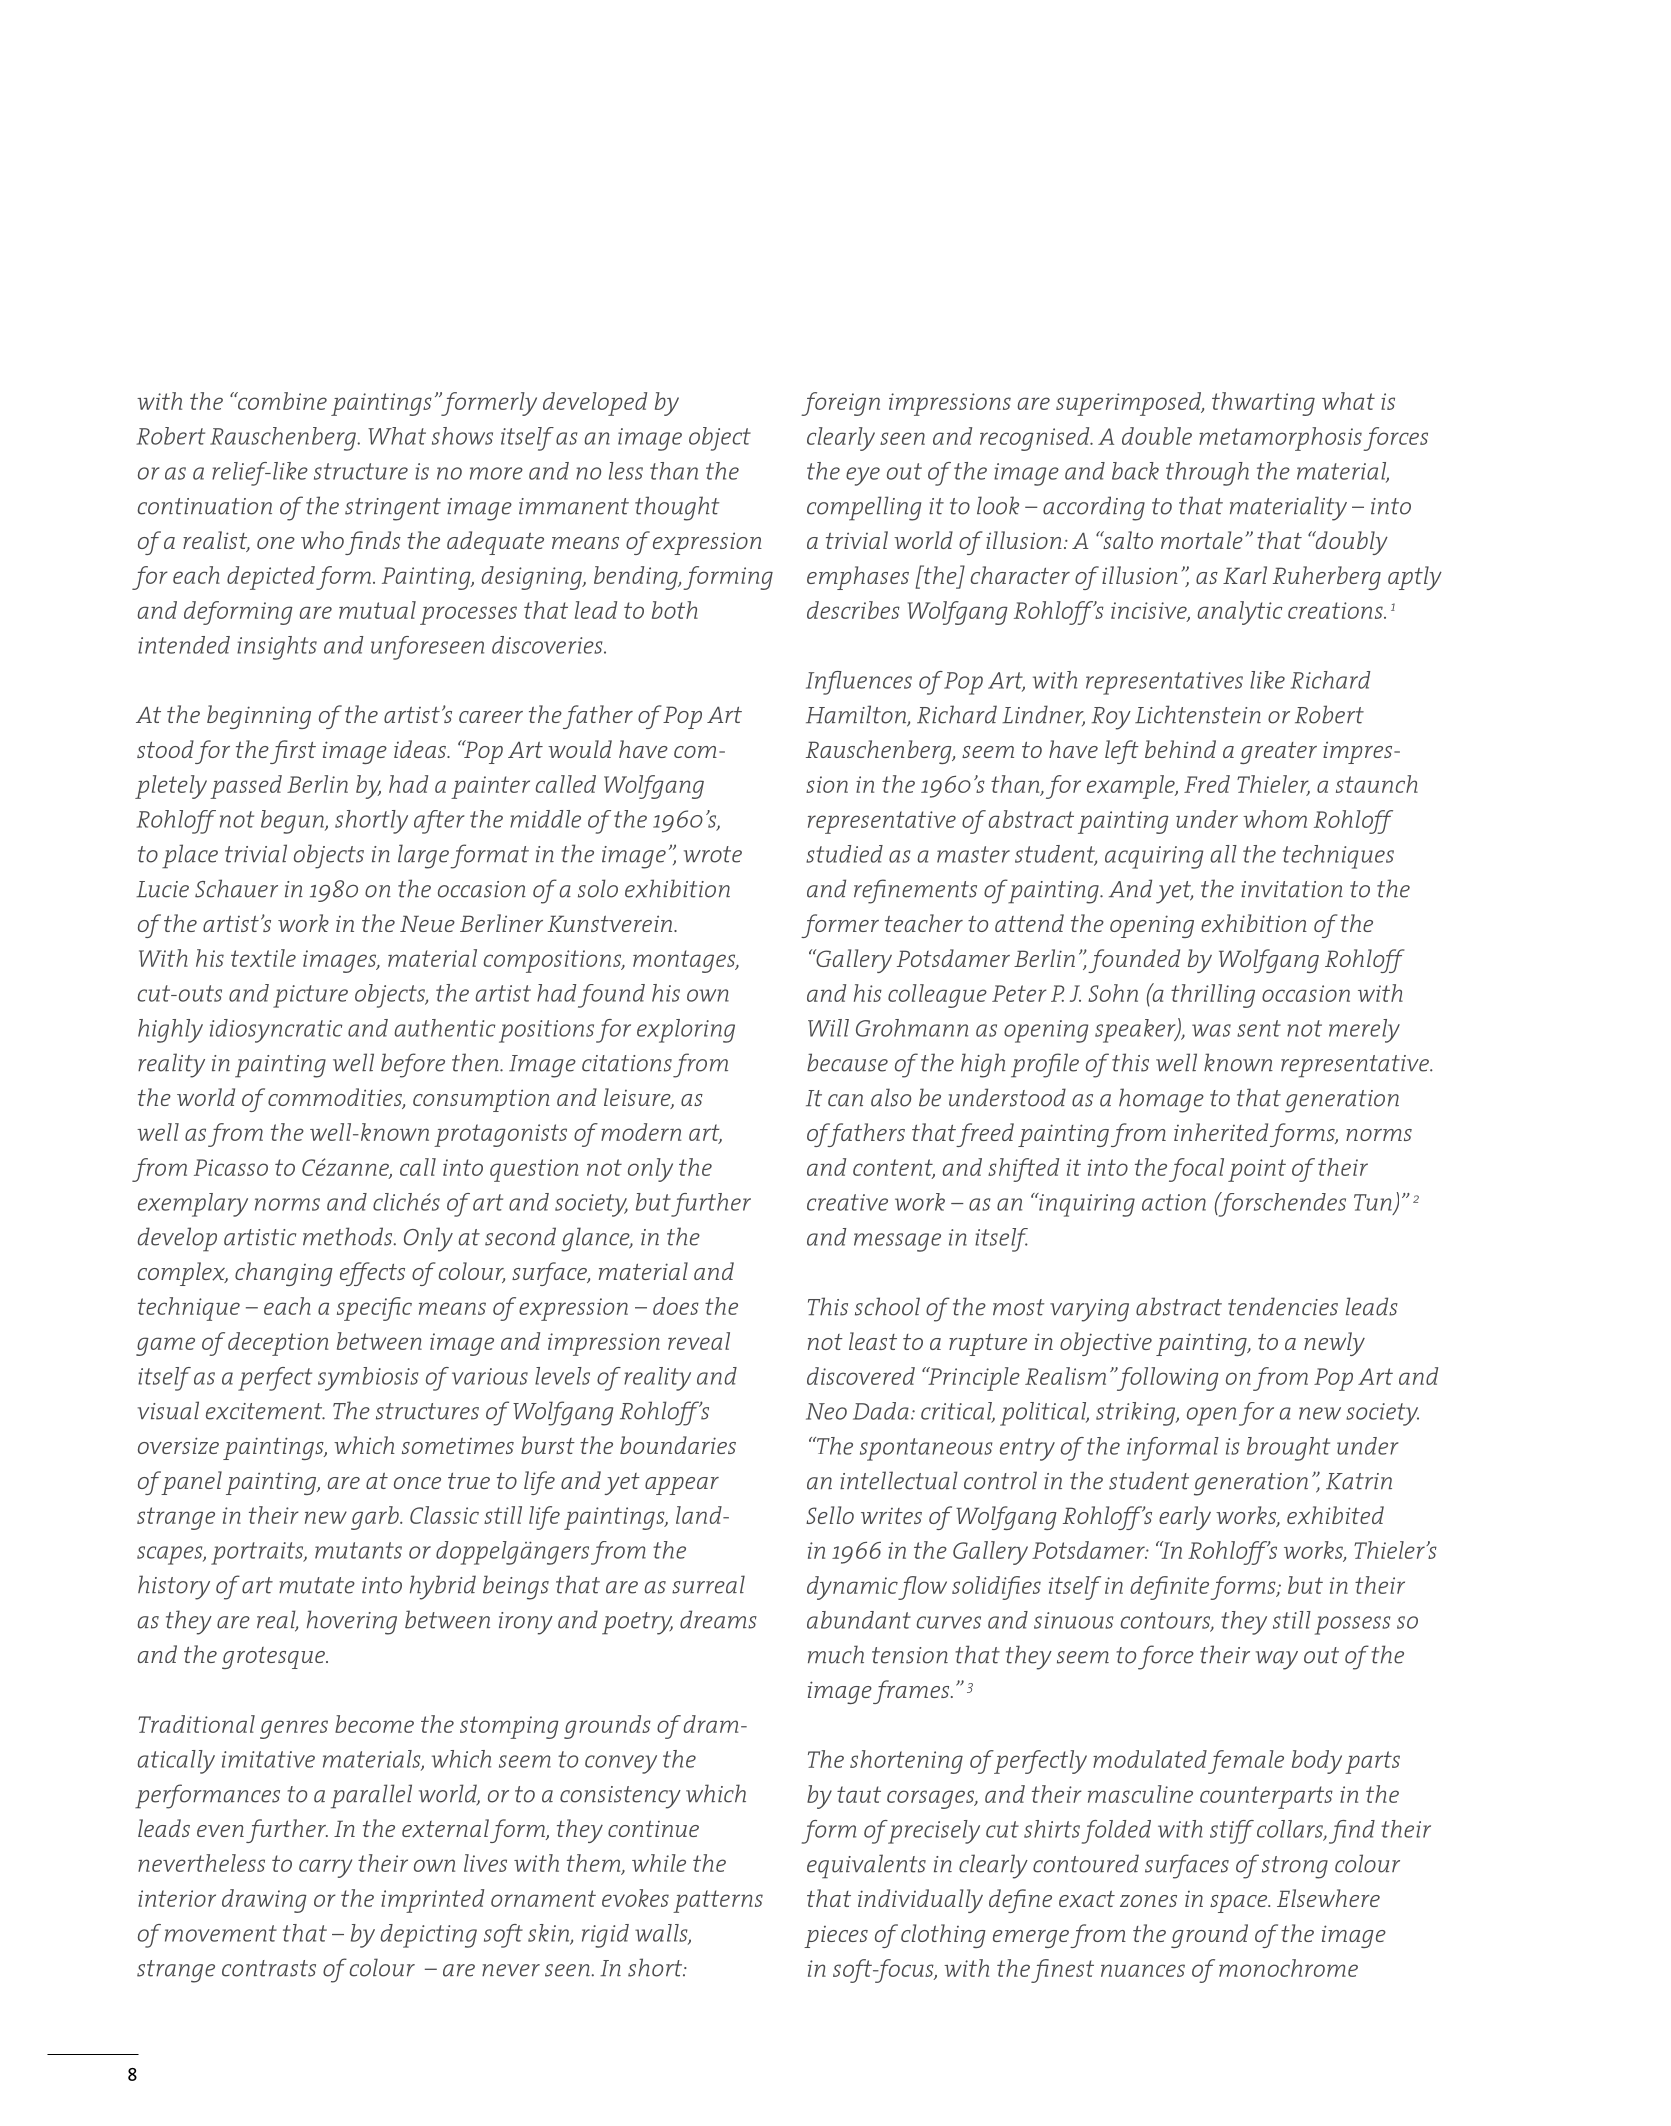 The image size is (1671, 2126). Describe the element at coordinates (863, 476) in the screenshot. I see `eye` at that location.
